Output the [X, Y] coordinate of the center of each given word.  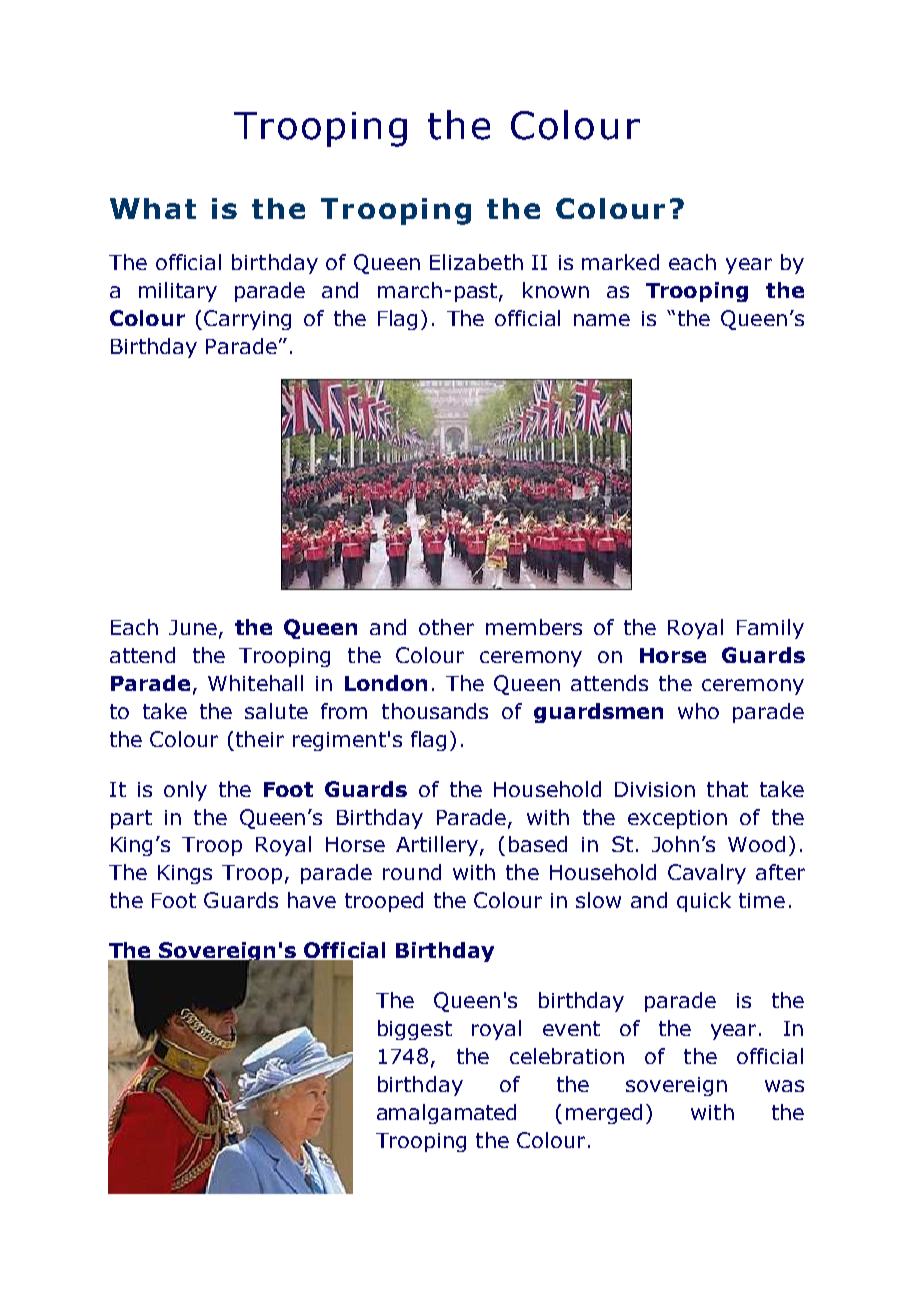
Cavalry [707, 874]
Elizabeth [476, 262]
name [602, 320]
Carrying [247, 320]
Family [770, 629]
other [446, 627]
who [698, 711]
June [193, 627]
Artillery [437, 846]
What [153, 208]
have [312, 900]
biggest [415, 1030]
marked [620, 262]
